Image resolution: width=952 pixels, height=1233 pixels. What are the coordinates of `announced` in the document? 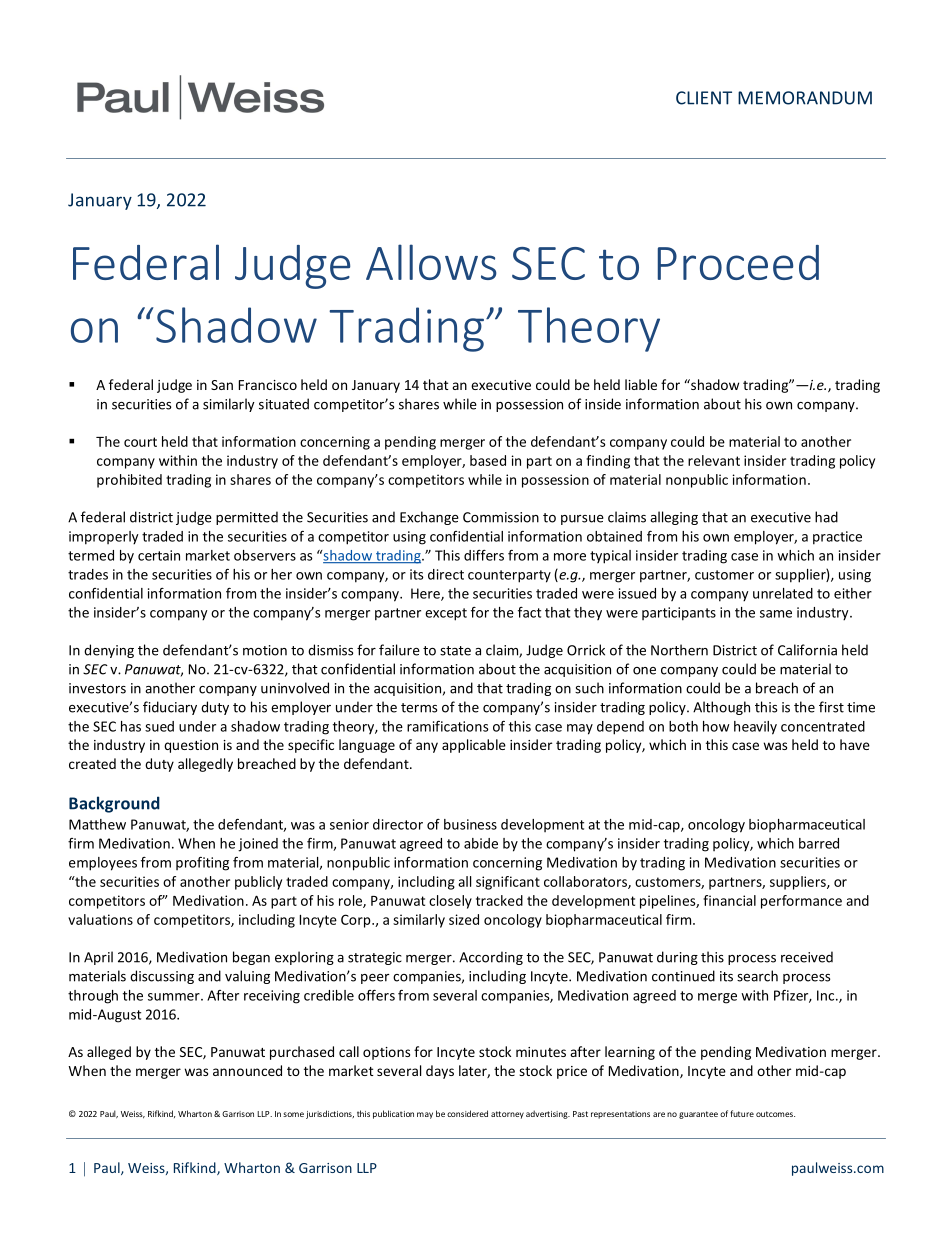 It's located at (247, 1070).
